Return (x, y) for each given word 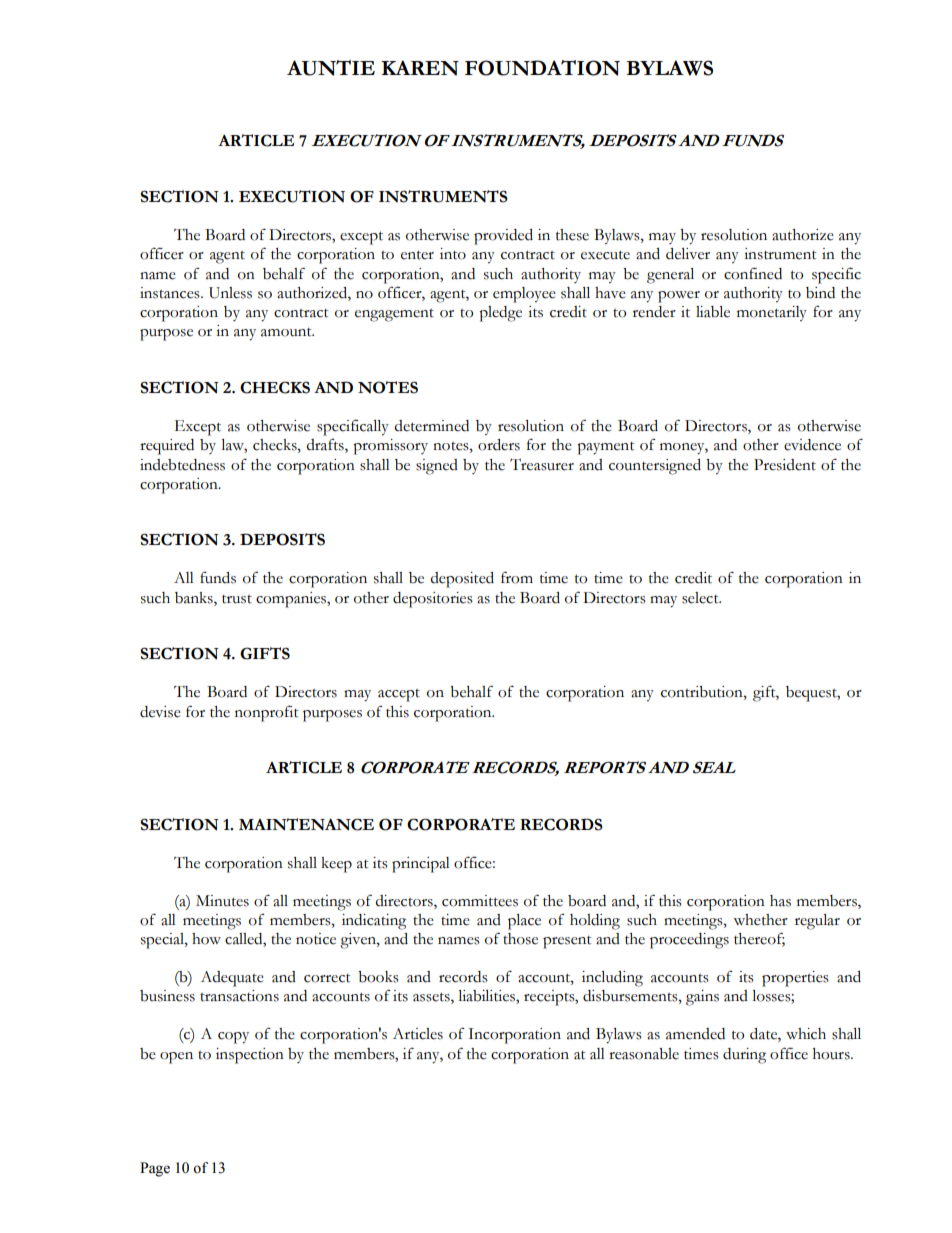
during (744, 1056)
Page (155, 1169)
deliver (688, 254)
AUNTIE (331, 68)
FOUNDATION (542, 68)
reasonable (644, 1054)
